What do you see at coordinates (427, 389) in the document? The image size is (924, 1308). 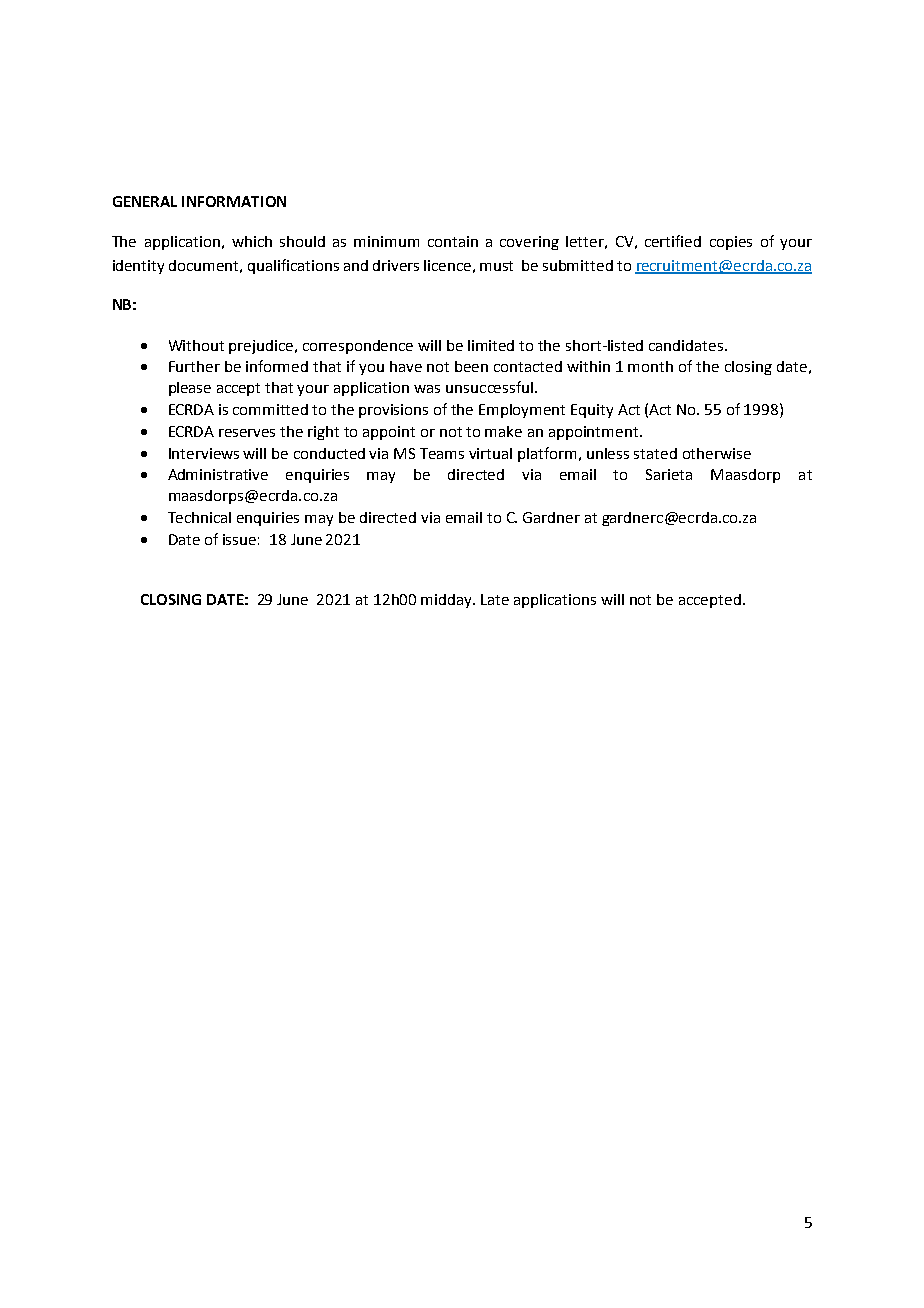 I see `was` at bounding box center [427, 389].
